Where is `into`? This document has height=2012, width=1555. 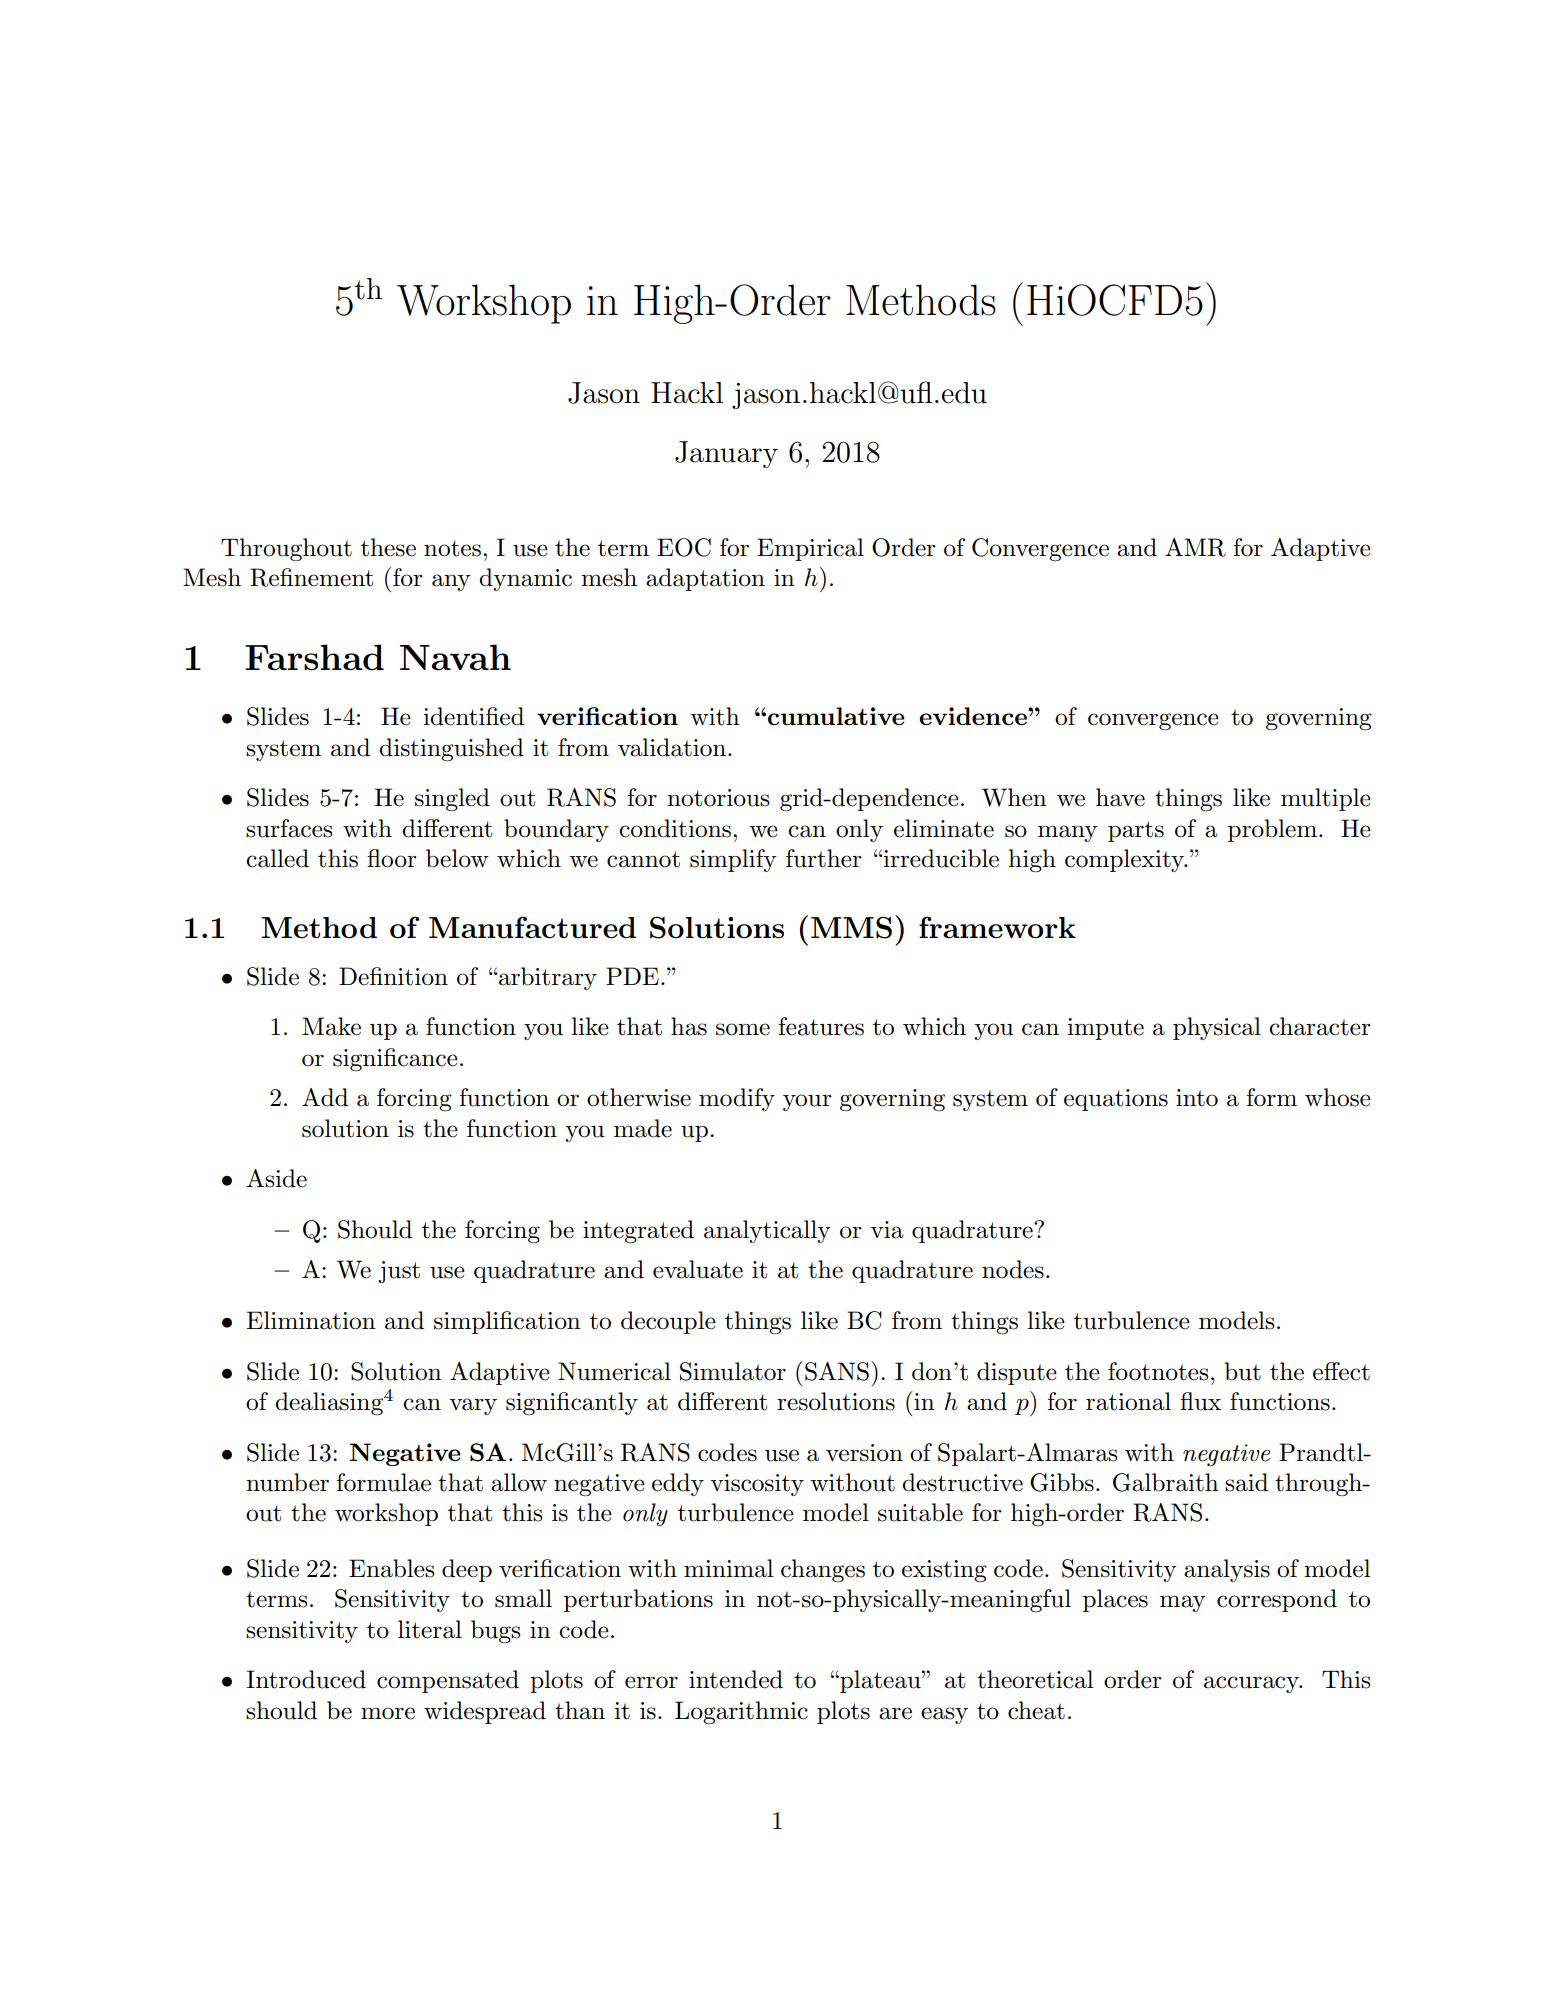 into is located at coordinates (1197, 1098).
